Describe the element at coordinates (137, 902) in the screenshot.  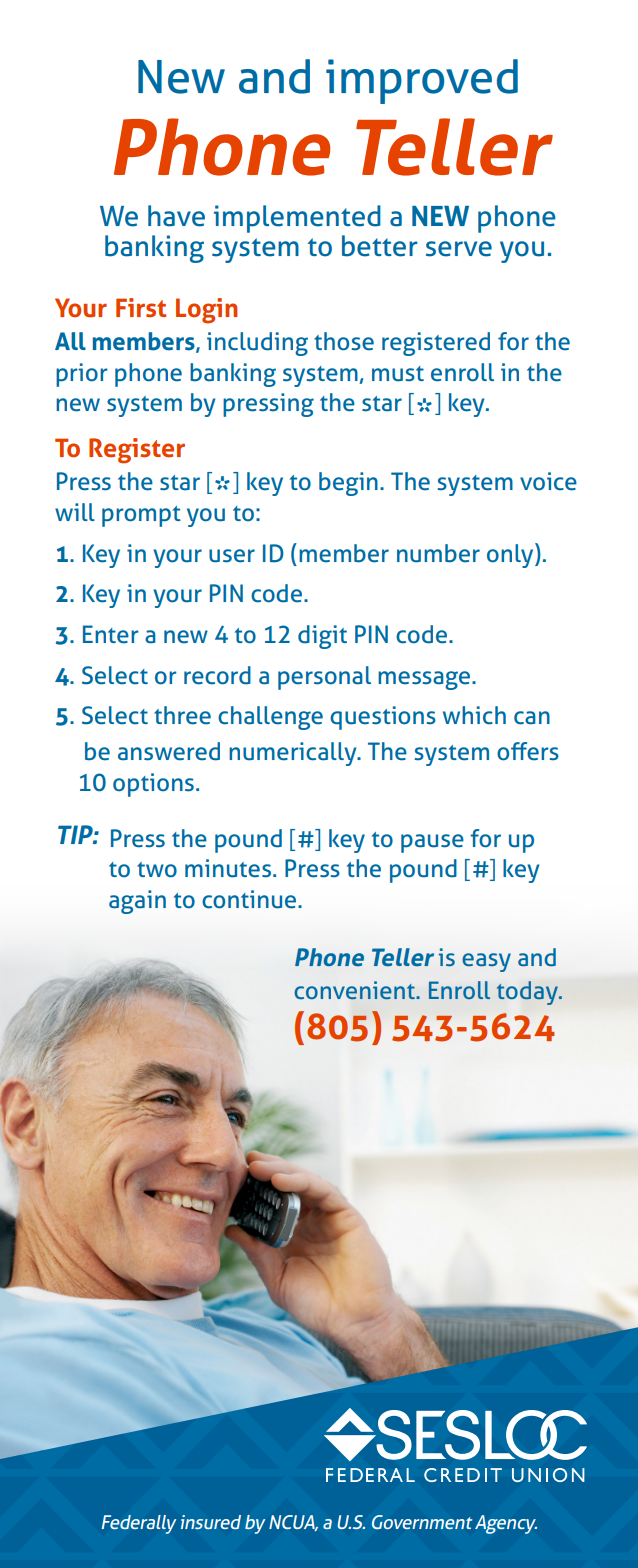
I see `again` at that location.
